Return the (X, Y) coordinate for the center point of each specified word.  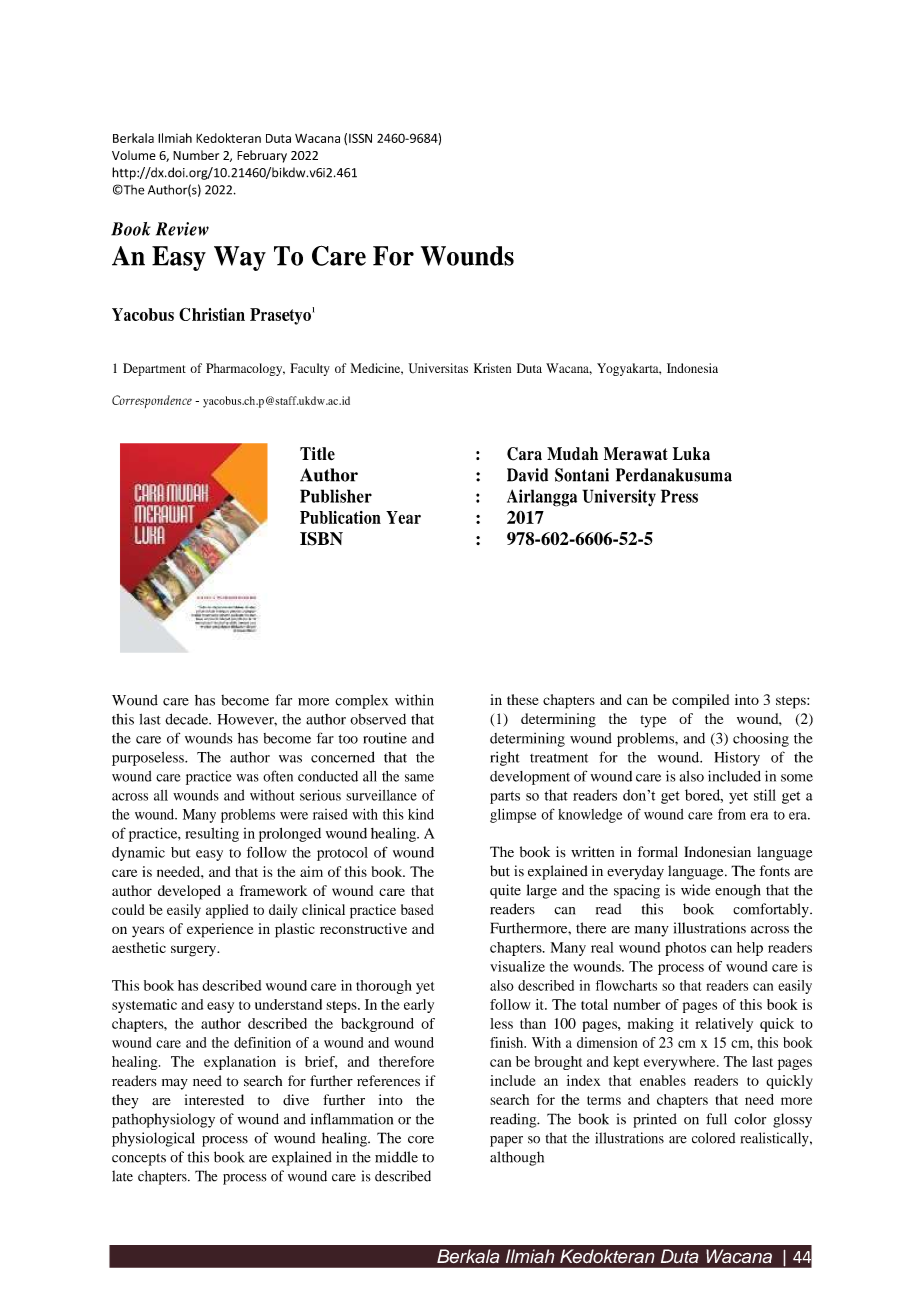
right (505, 758)
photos (685, 949)
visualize (517, 966)
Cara (524, 454)
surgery (195, 951)
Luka (691, 453)
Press (679, 496)
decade (188, 719)
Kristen (492, 368)
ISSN (360, 138)
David (527, 475)
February (262, 156)
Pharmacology (245, 369)
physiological (153, 1139)
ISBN (321, 539)
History (737, 759)
